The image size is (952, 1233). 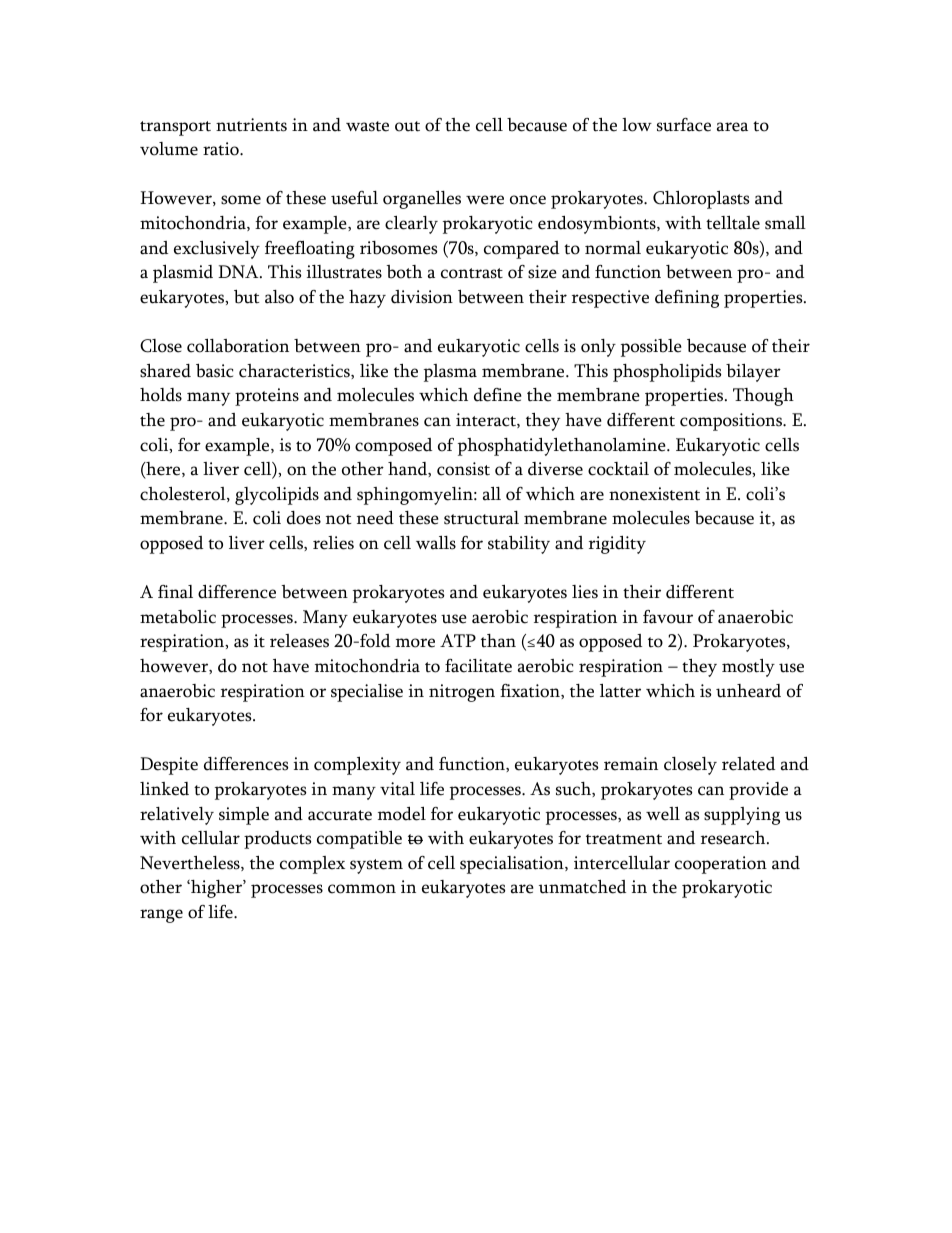 What do you see at coordinates (687, 299) in the document?
I see `defining` at bounding box center [687, 299].
